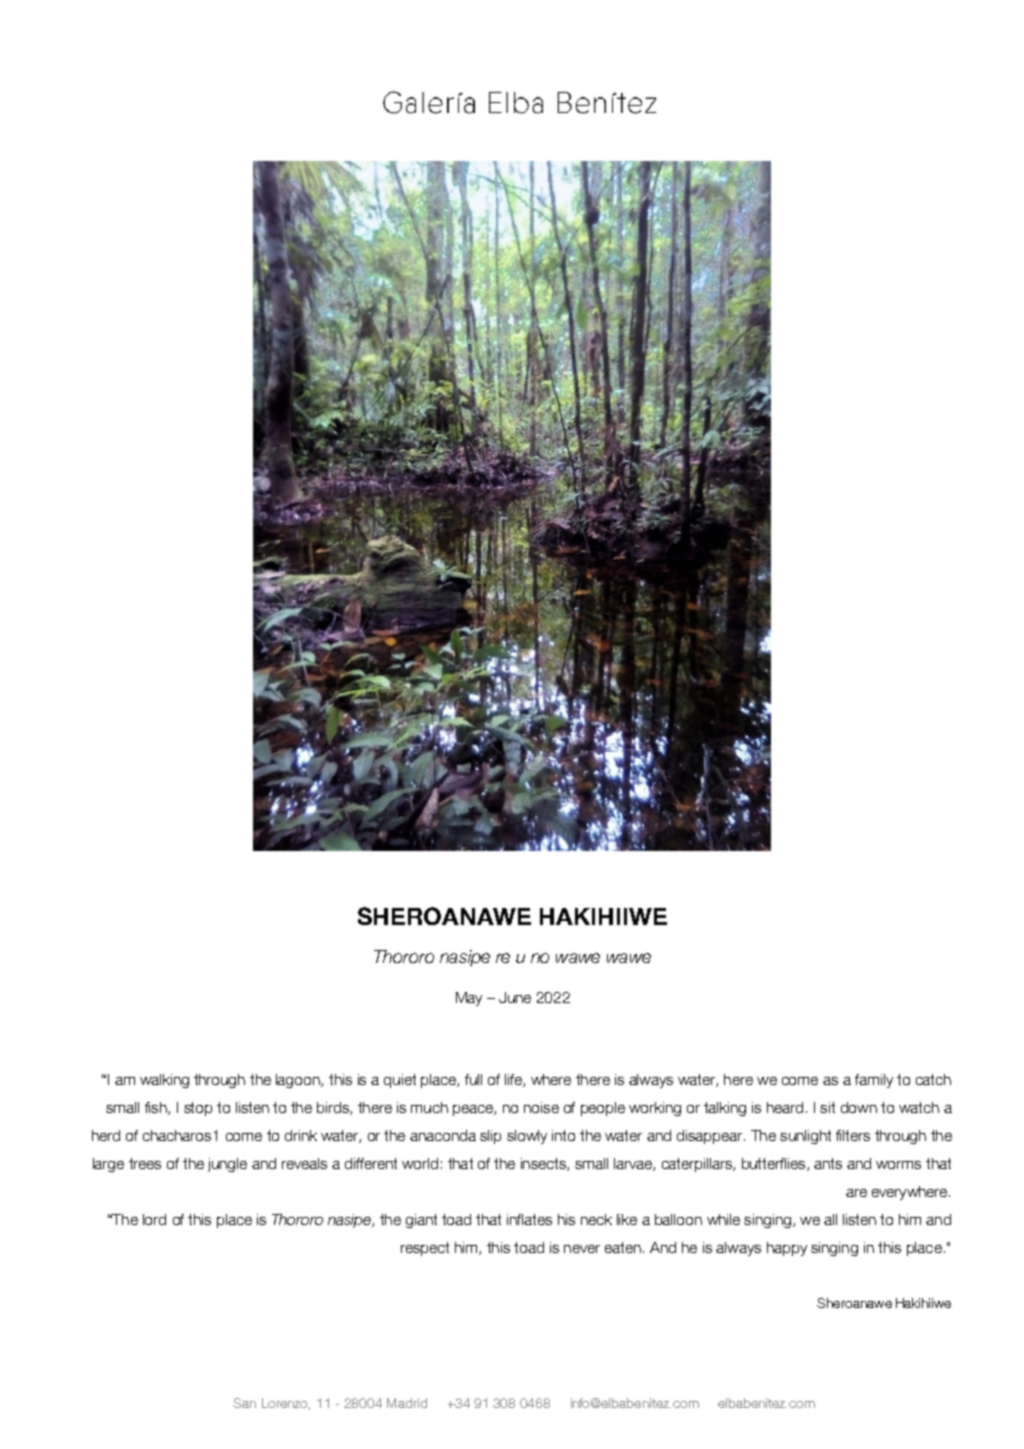 The height and width of the screenshot is (1449, 1024). I want to click on San, so click(244, 1403).
